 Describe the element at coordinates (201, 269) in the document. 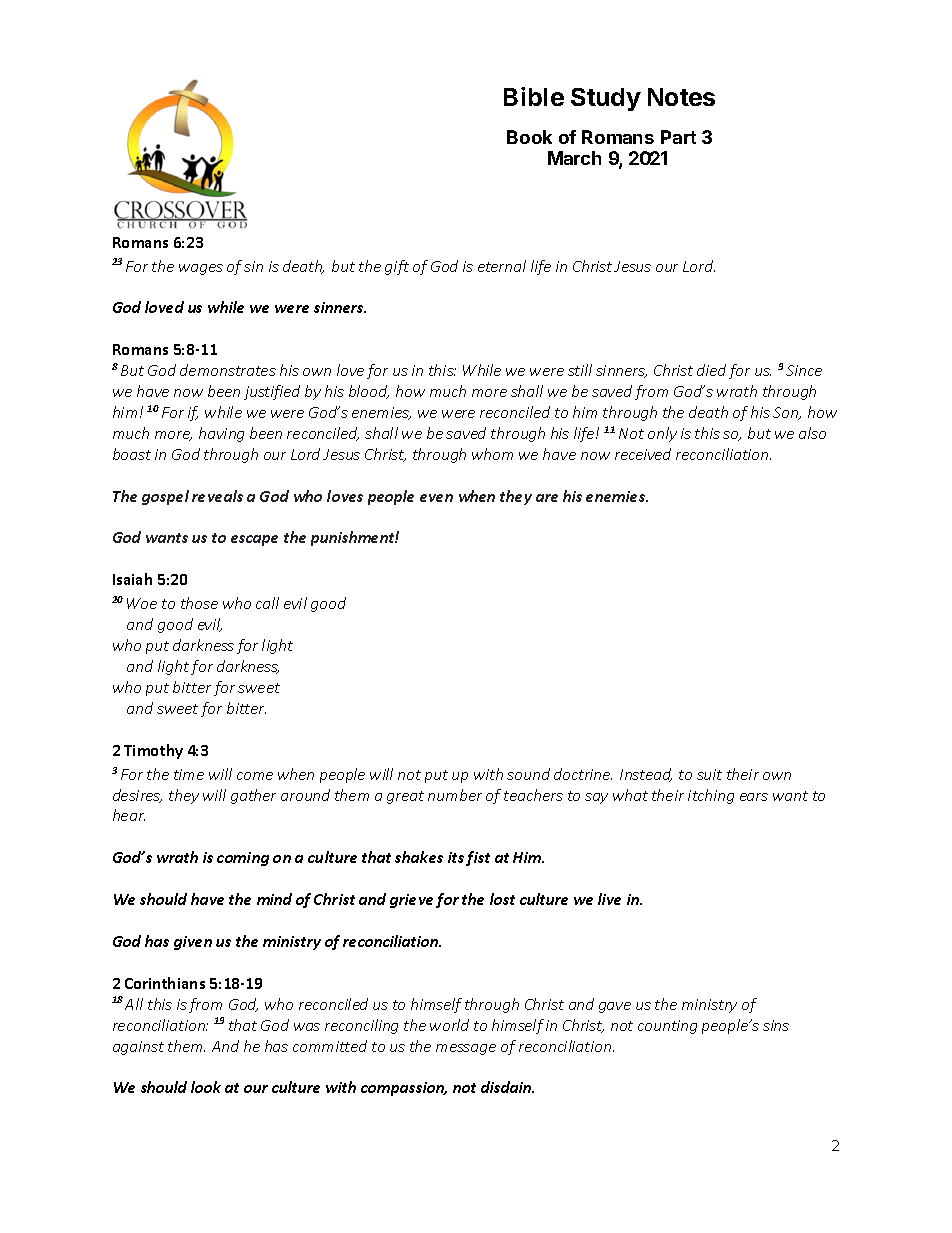

I see `wages` at that location.
